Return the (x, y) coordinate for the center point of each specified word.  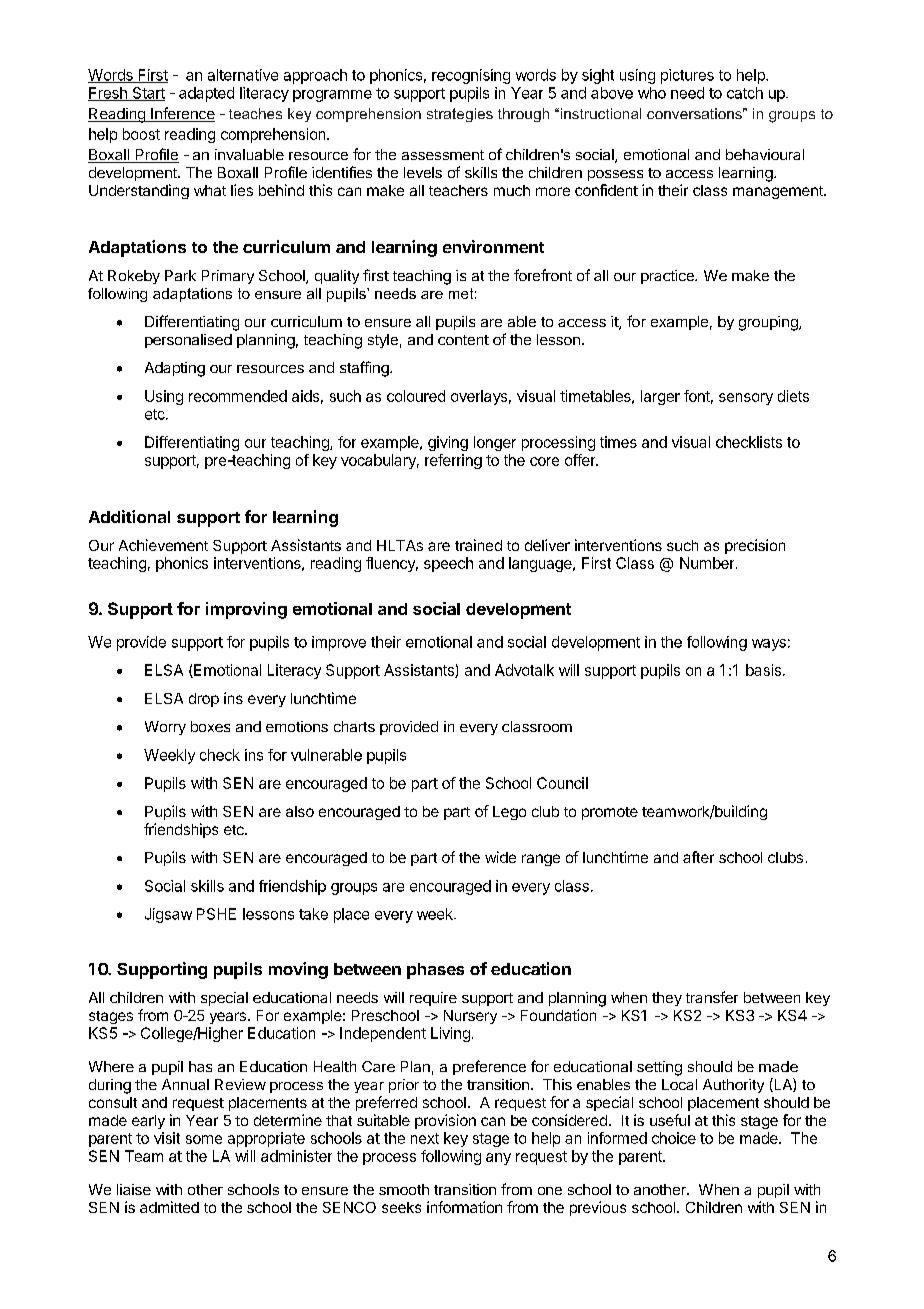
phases (435, 971)
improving (246, 610)
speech (448, 564)
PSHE (216, 914)
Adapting (175, 369)
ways (769, 645)
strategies (460, 115)
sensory (746, 399)
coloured (416, 396)
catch (745, 93)
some (204, 1139)
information (464, 1207)
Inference (182, 114)
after (698, 857)
